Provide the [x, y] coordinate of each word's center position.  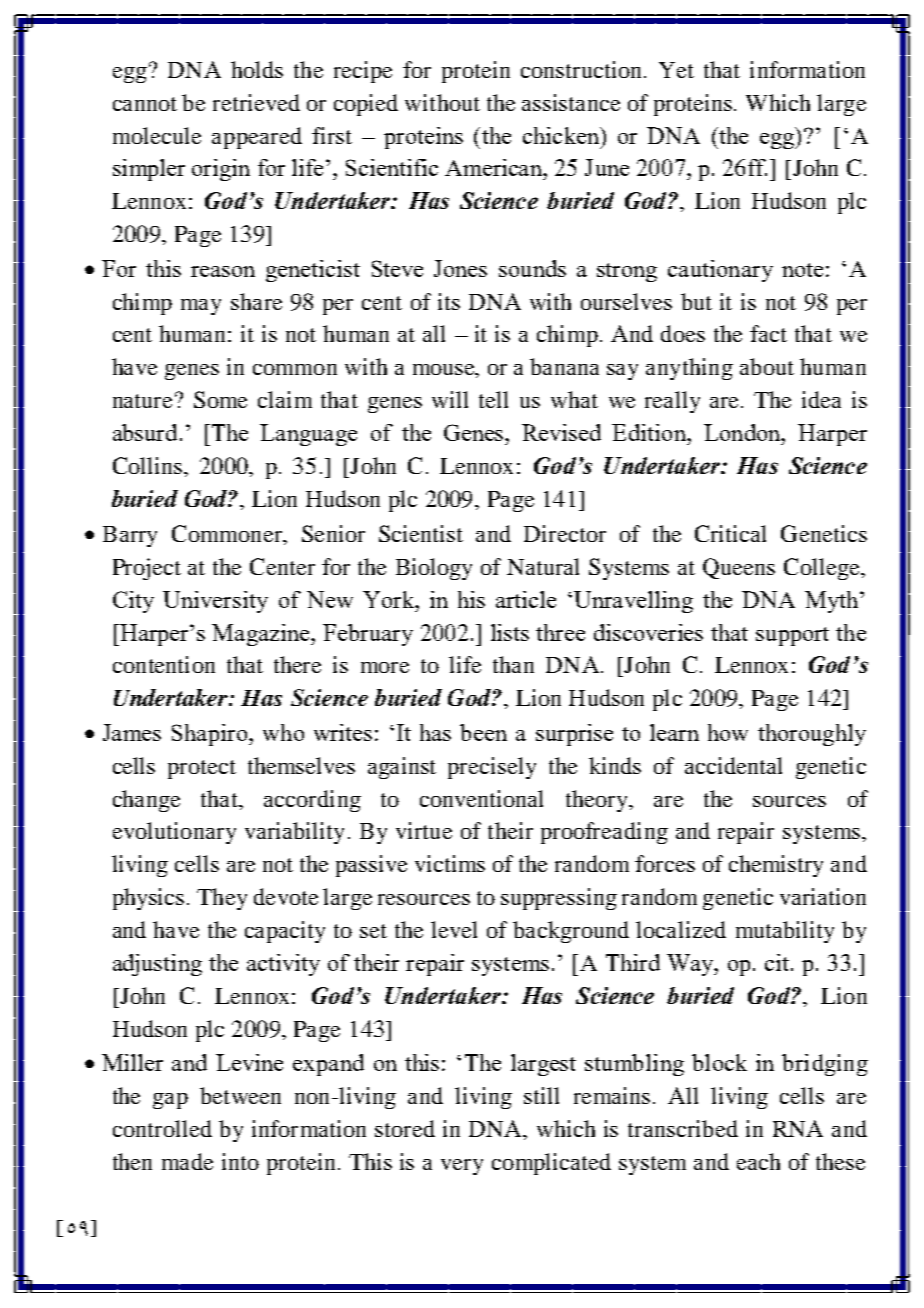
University [215, 602]
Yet [676, 70]
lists [510, 632]
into [240, 1161]
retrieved [256, 102]
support [792, 636]
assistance [571, 102]
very [462, 1167]
